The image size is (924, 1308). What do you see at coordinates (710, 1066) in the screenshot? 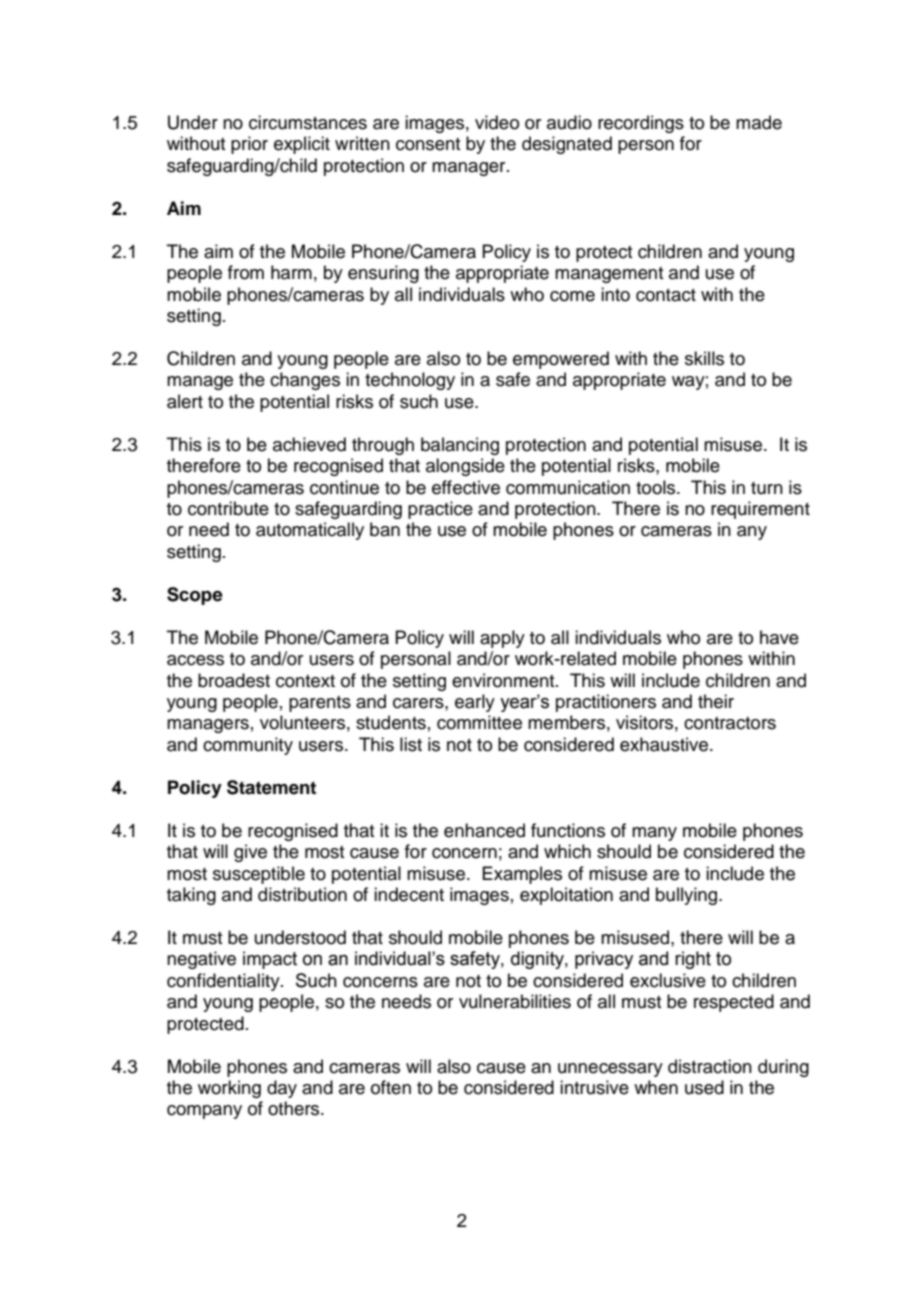
I see `distraction` at bounding box center [710, 1066].
